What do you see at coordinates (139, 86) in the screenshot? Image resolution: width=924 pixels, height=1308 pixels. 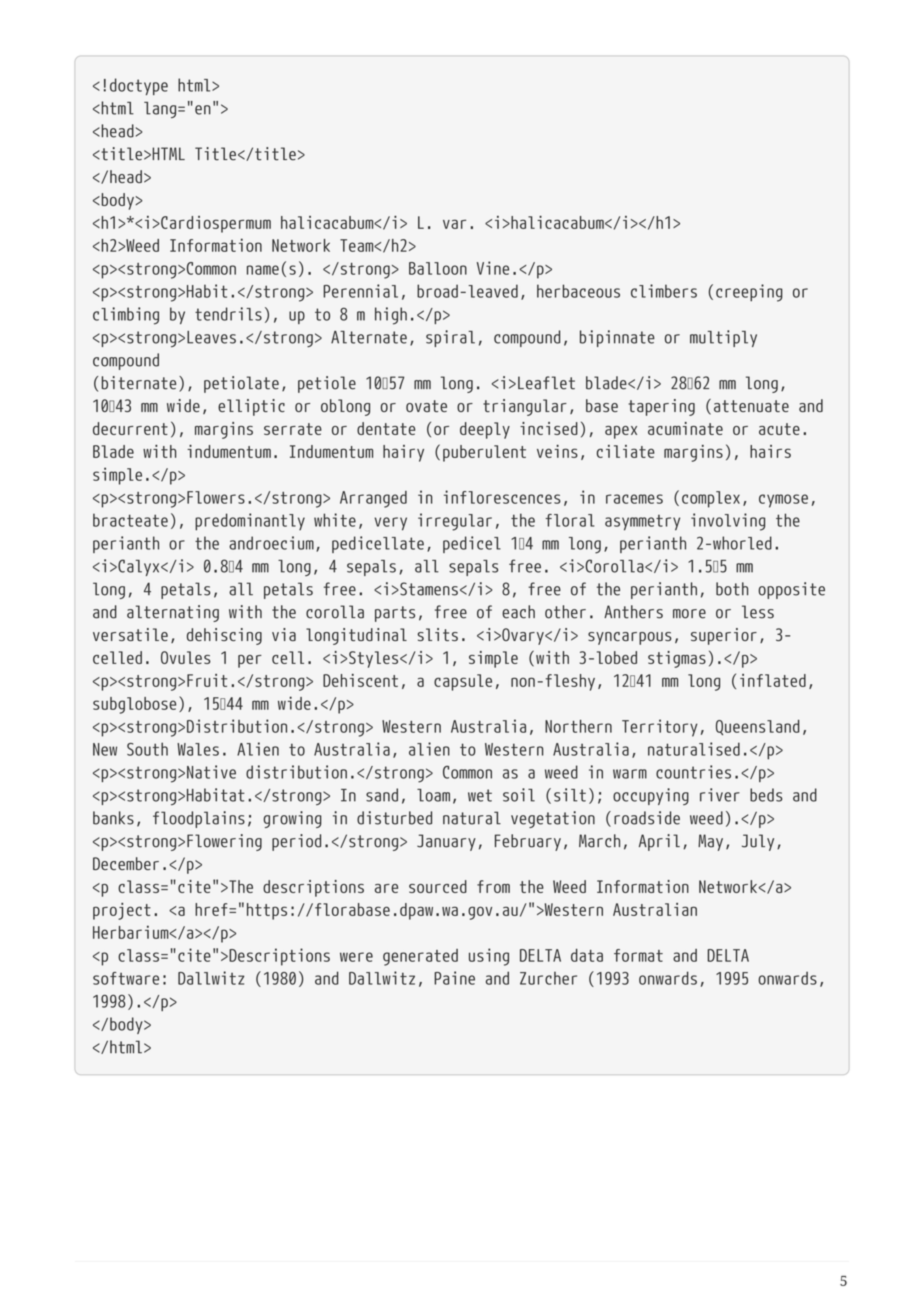 I see `doctype` at bounding box center [139, 86].
